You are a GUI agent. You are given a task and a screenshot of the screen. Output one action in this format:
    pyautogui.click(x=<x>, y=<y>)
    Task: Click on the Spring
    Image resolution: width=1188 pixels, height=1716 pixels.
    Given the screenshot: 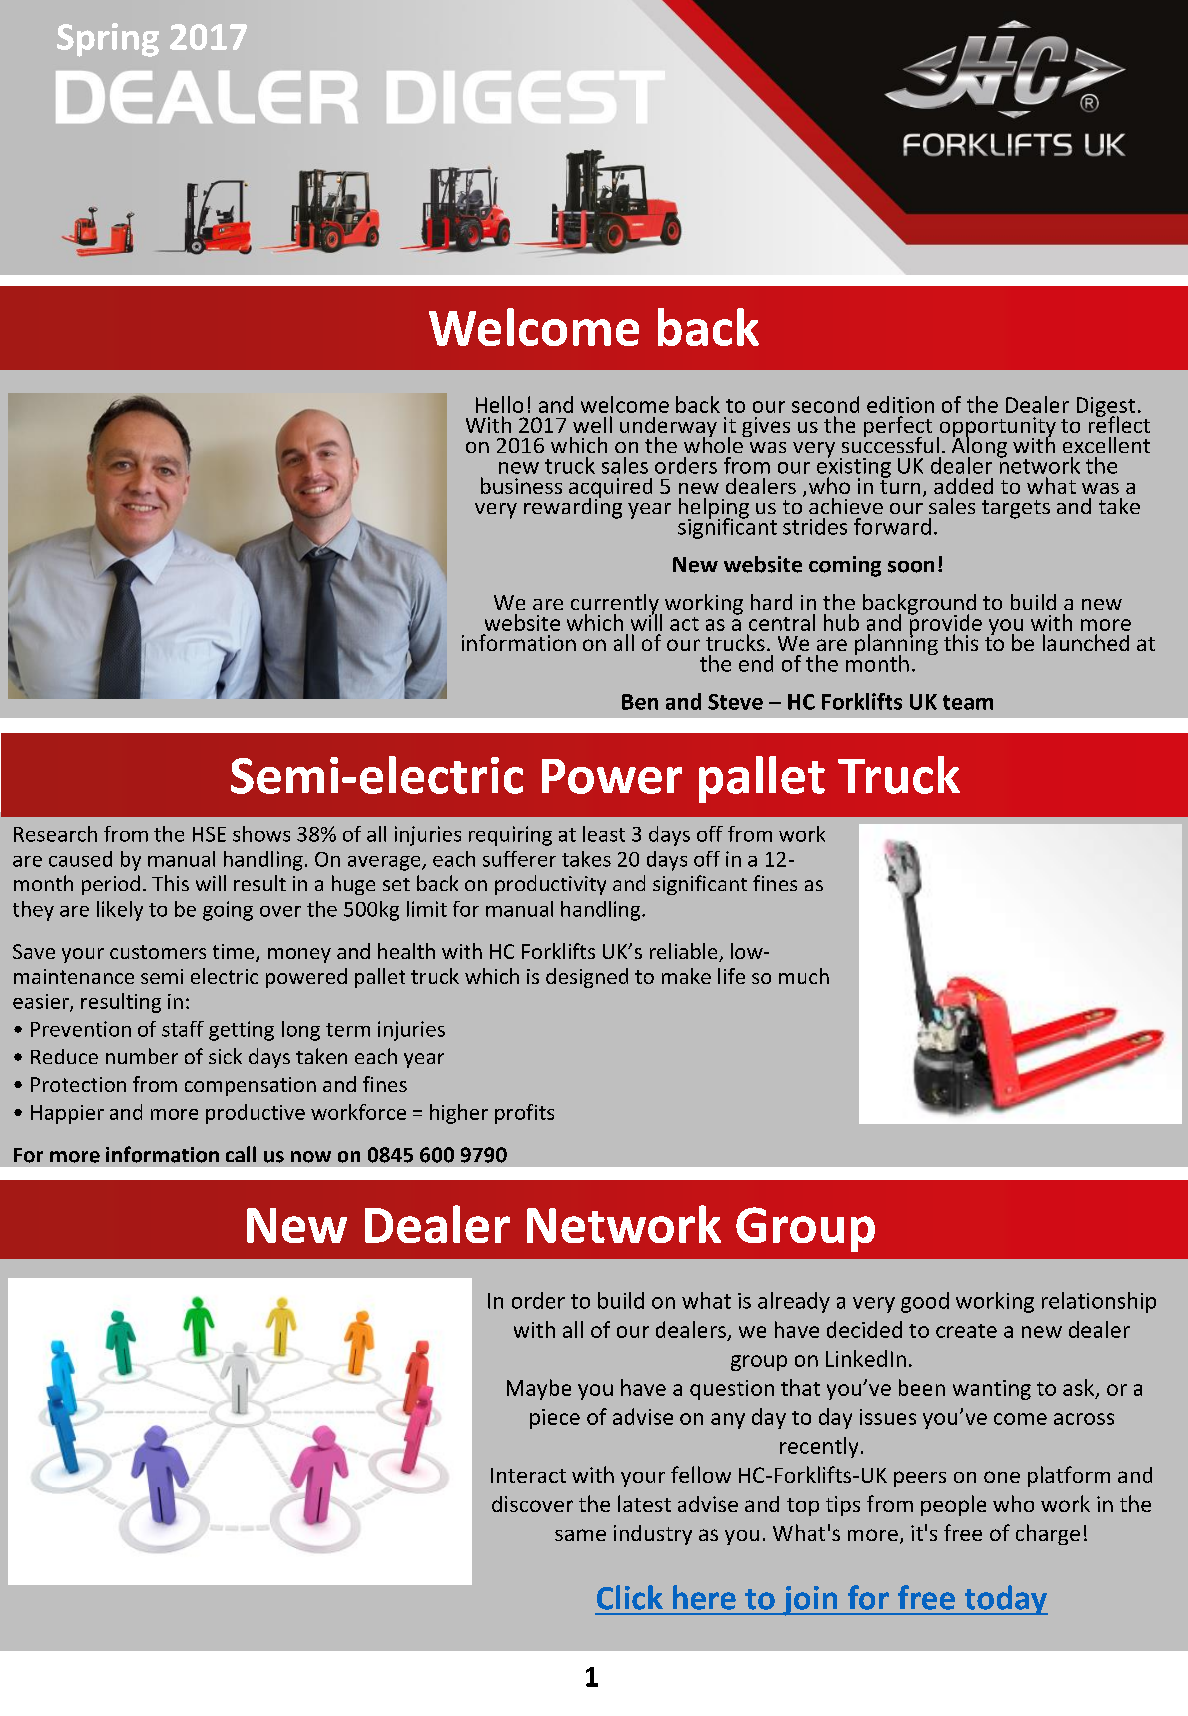 What is the action you would take?
    pyautogui.click(x=108, y=40)
